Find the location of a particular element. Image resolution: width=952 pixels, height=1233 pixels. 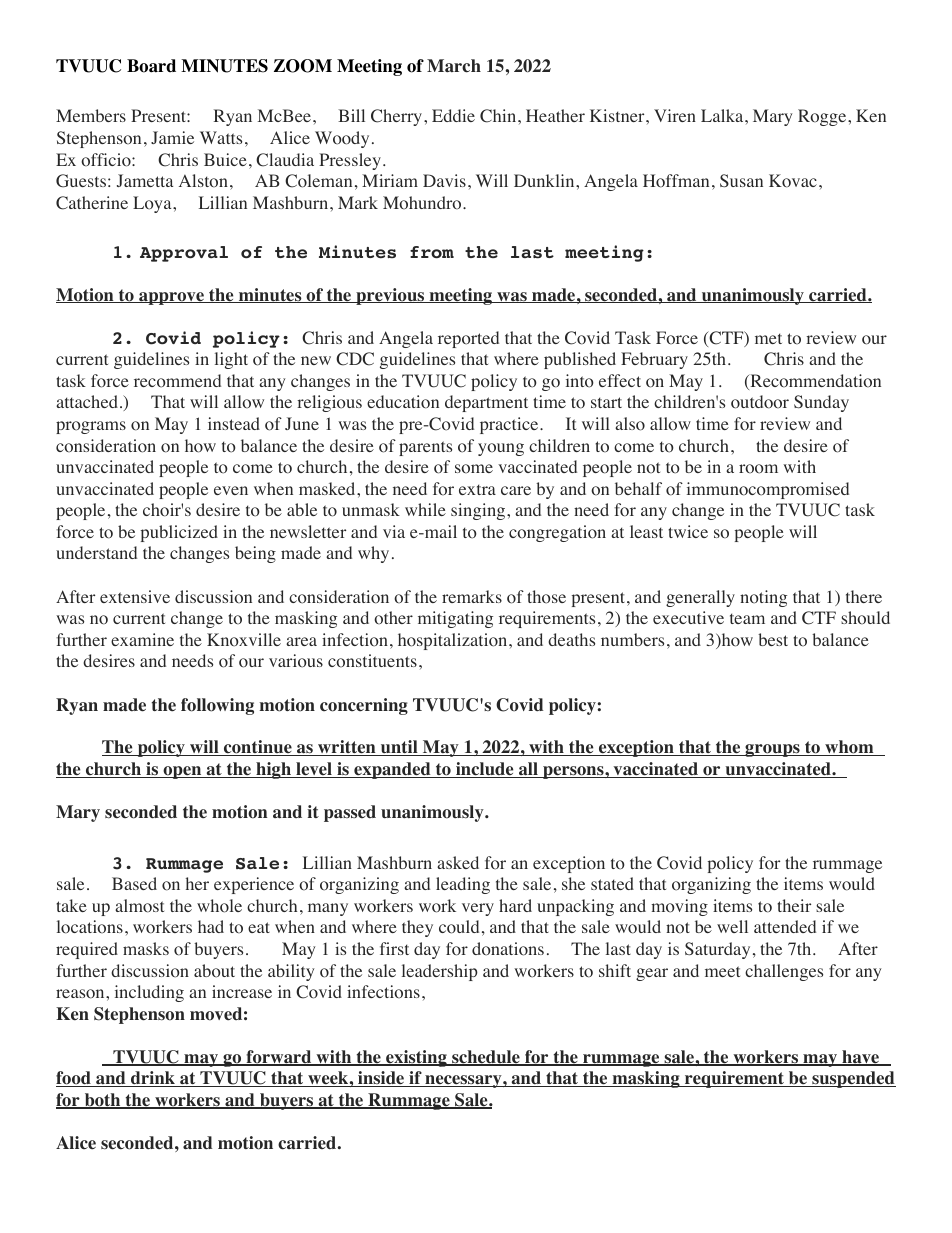

Board is located at coordinates (151, 66).
